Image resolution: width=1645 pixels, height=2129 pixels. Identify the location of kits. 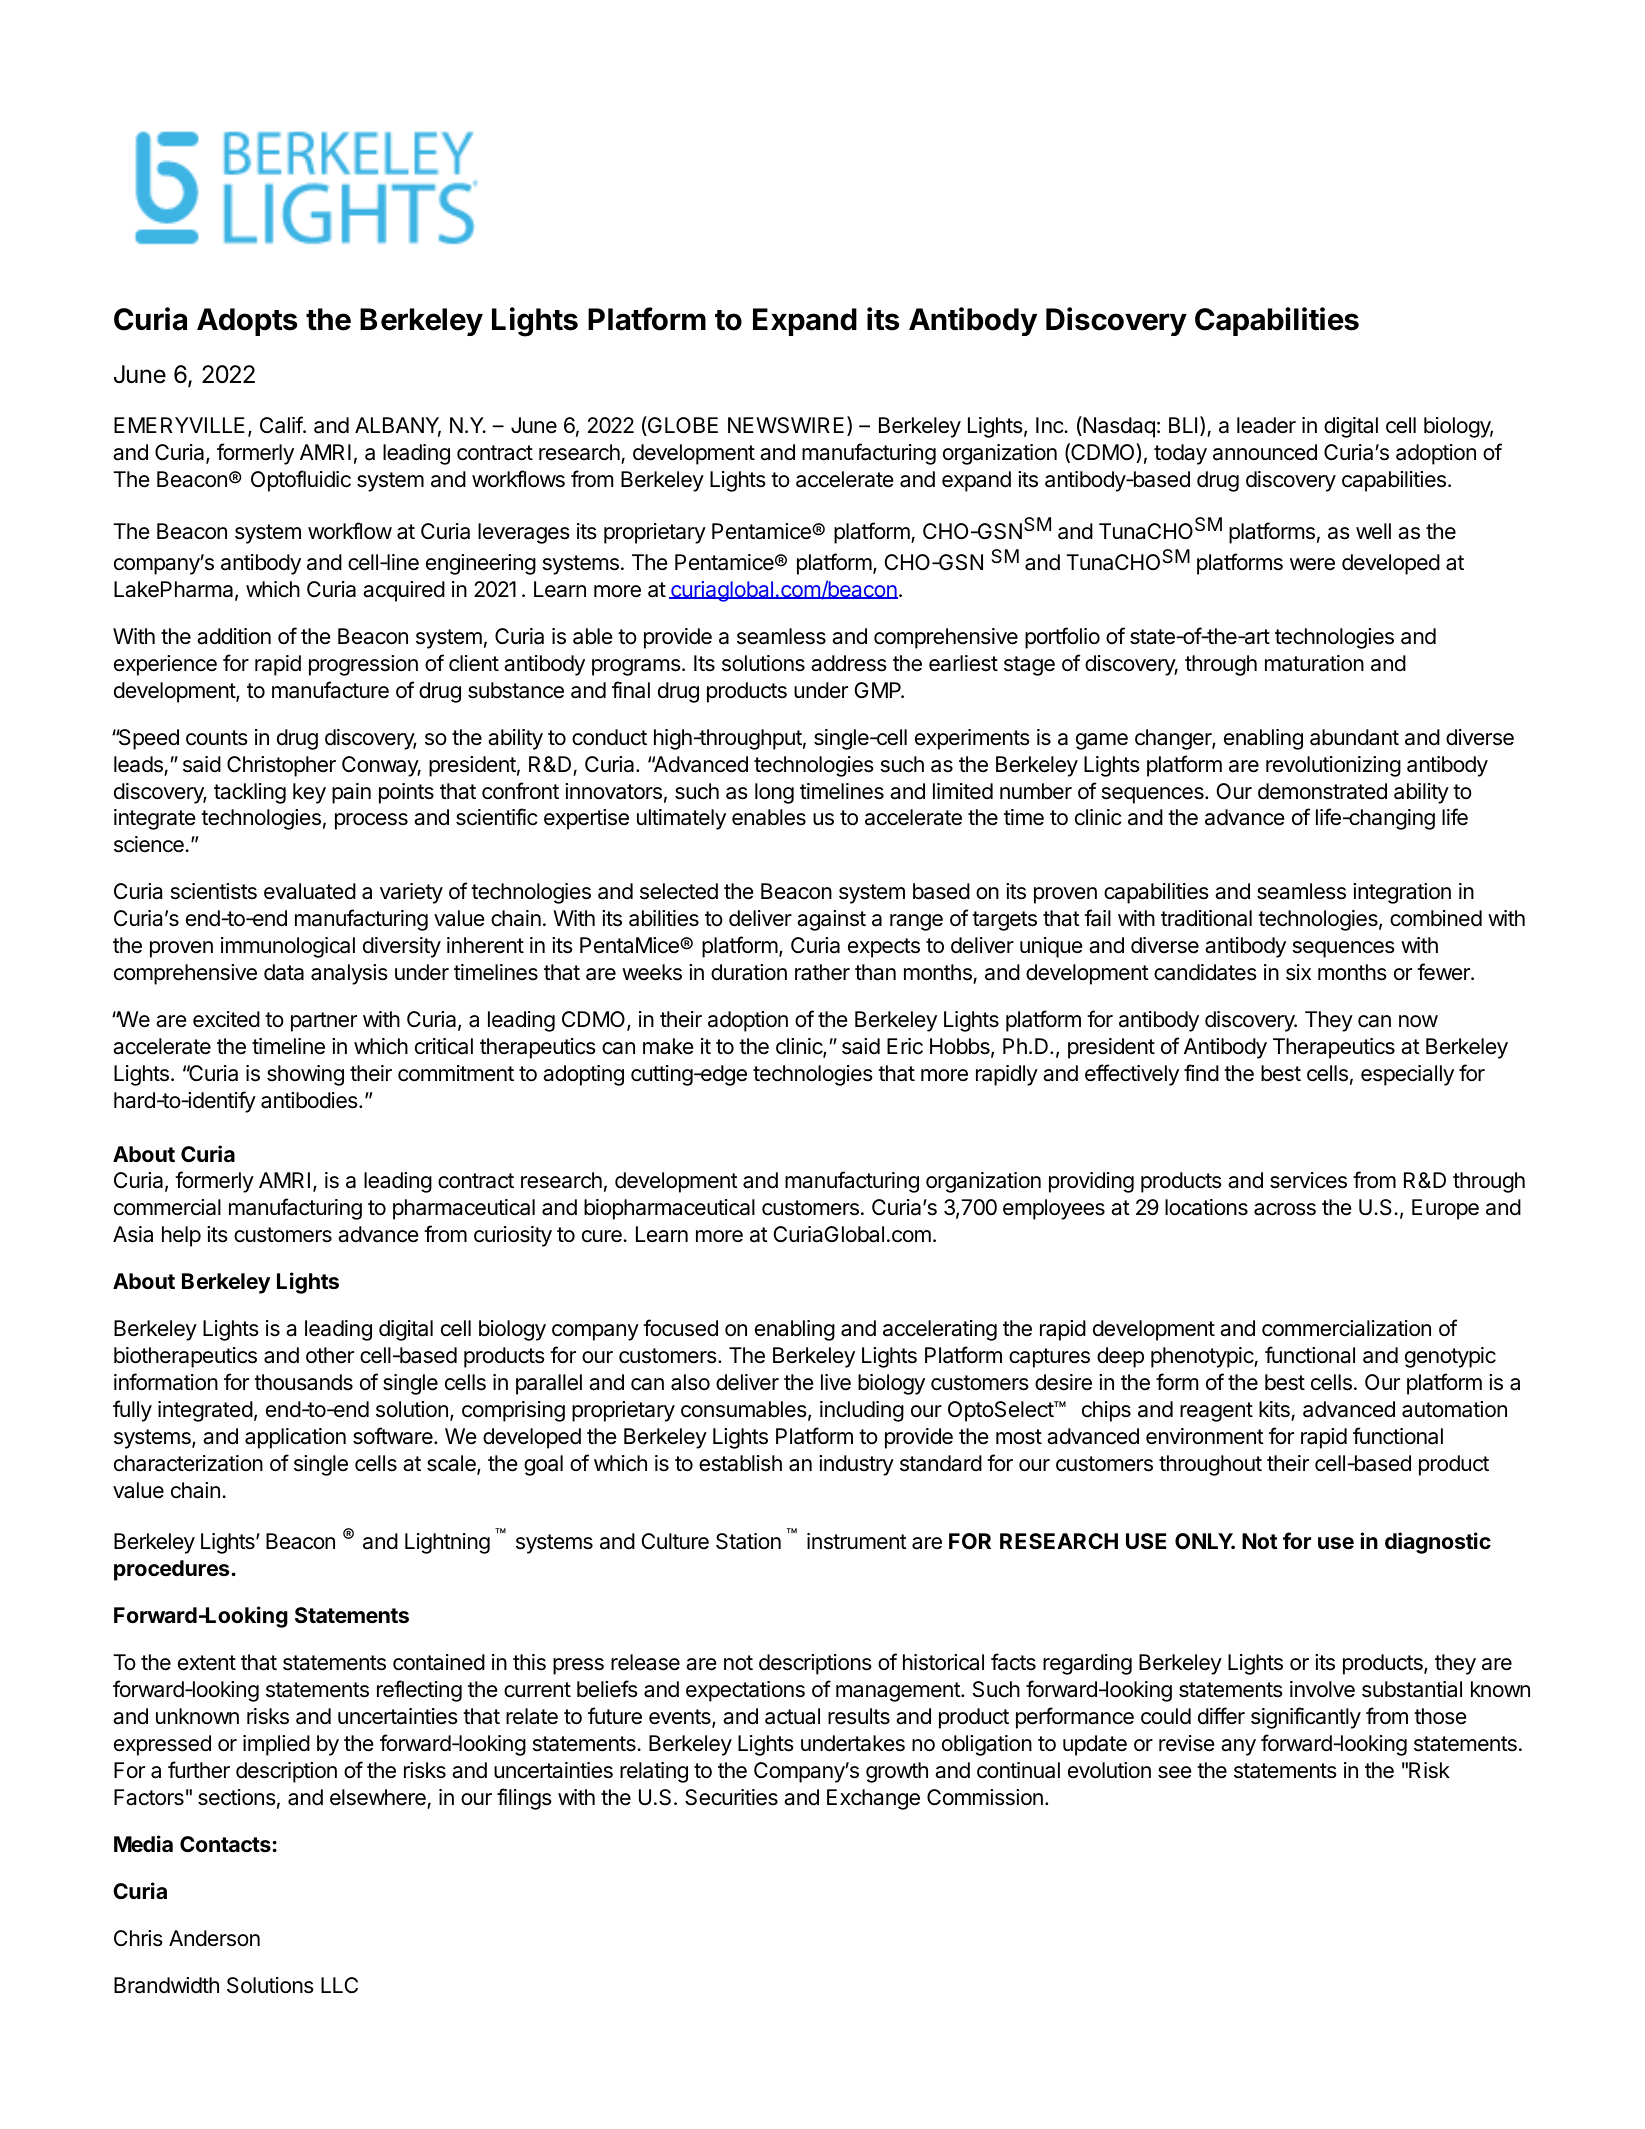
(1275, 1410).
